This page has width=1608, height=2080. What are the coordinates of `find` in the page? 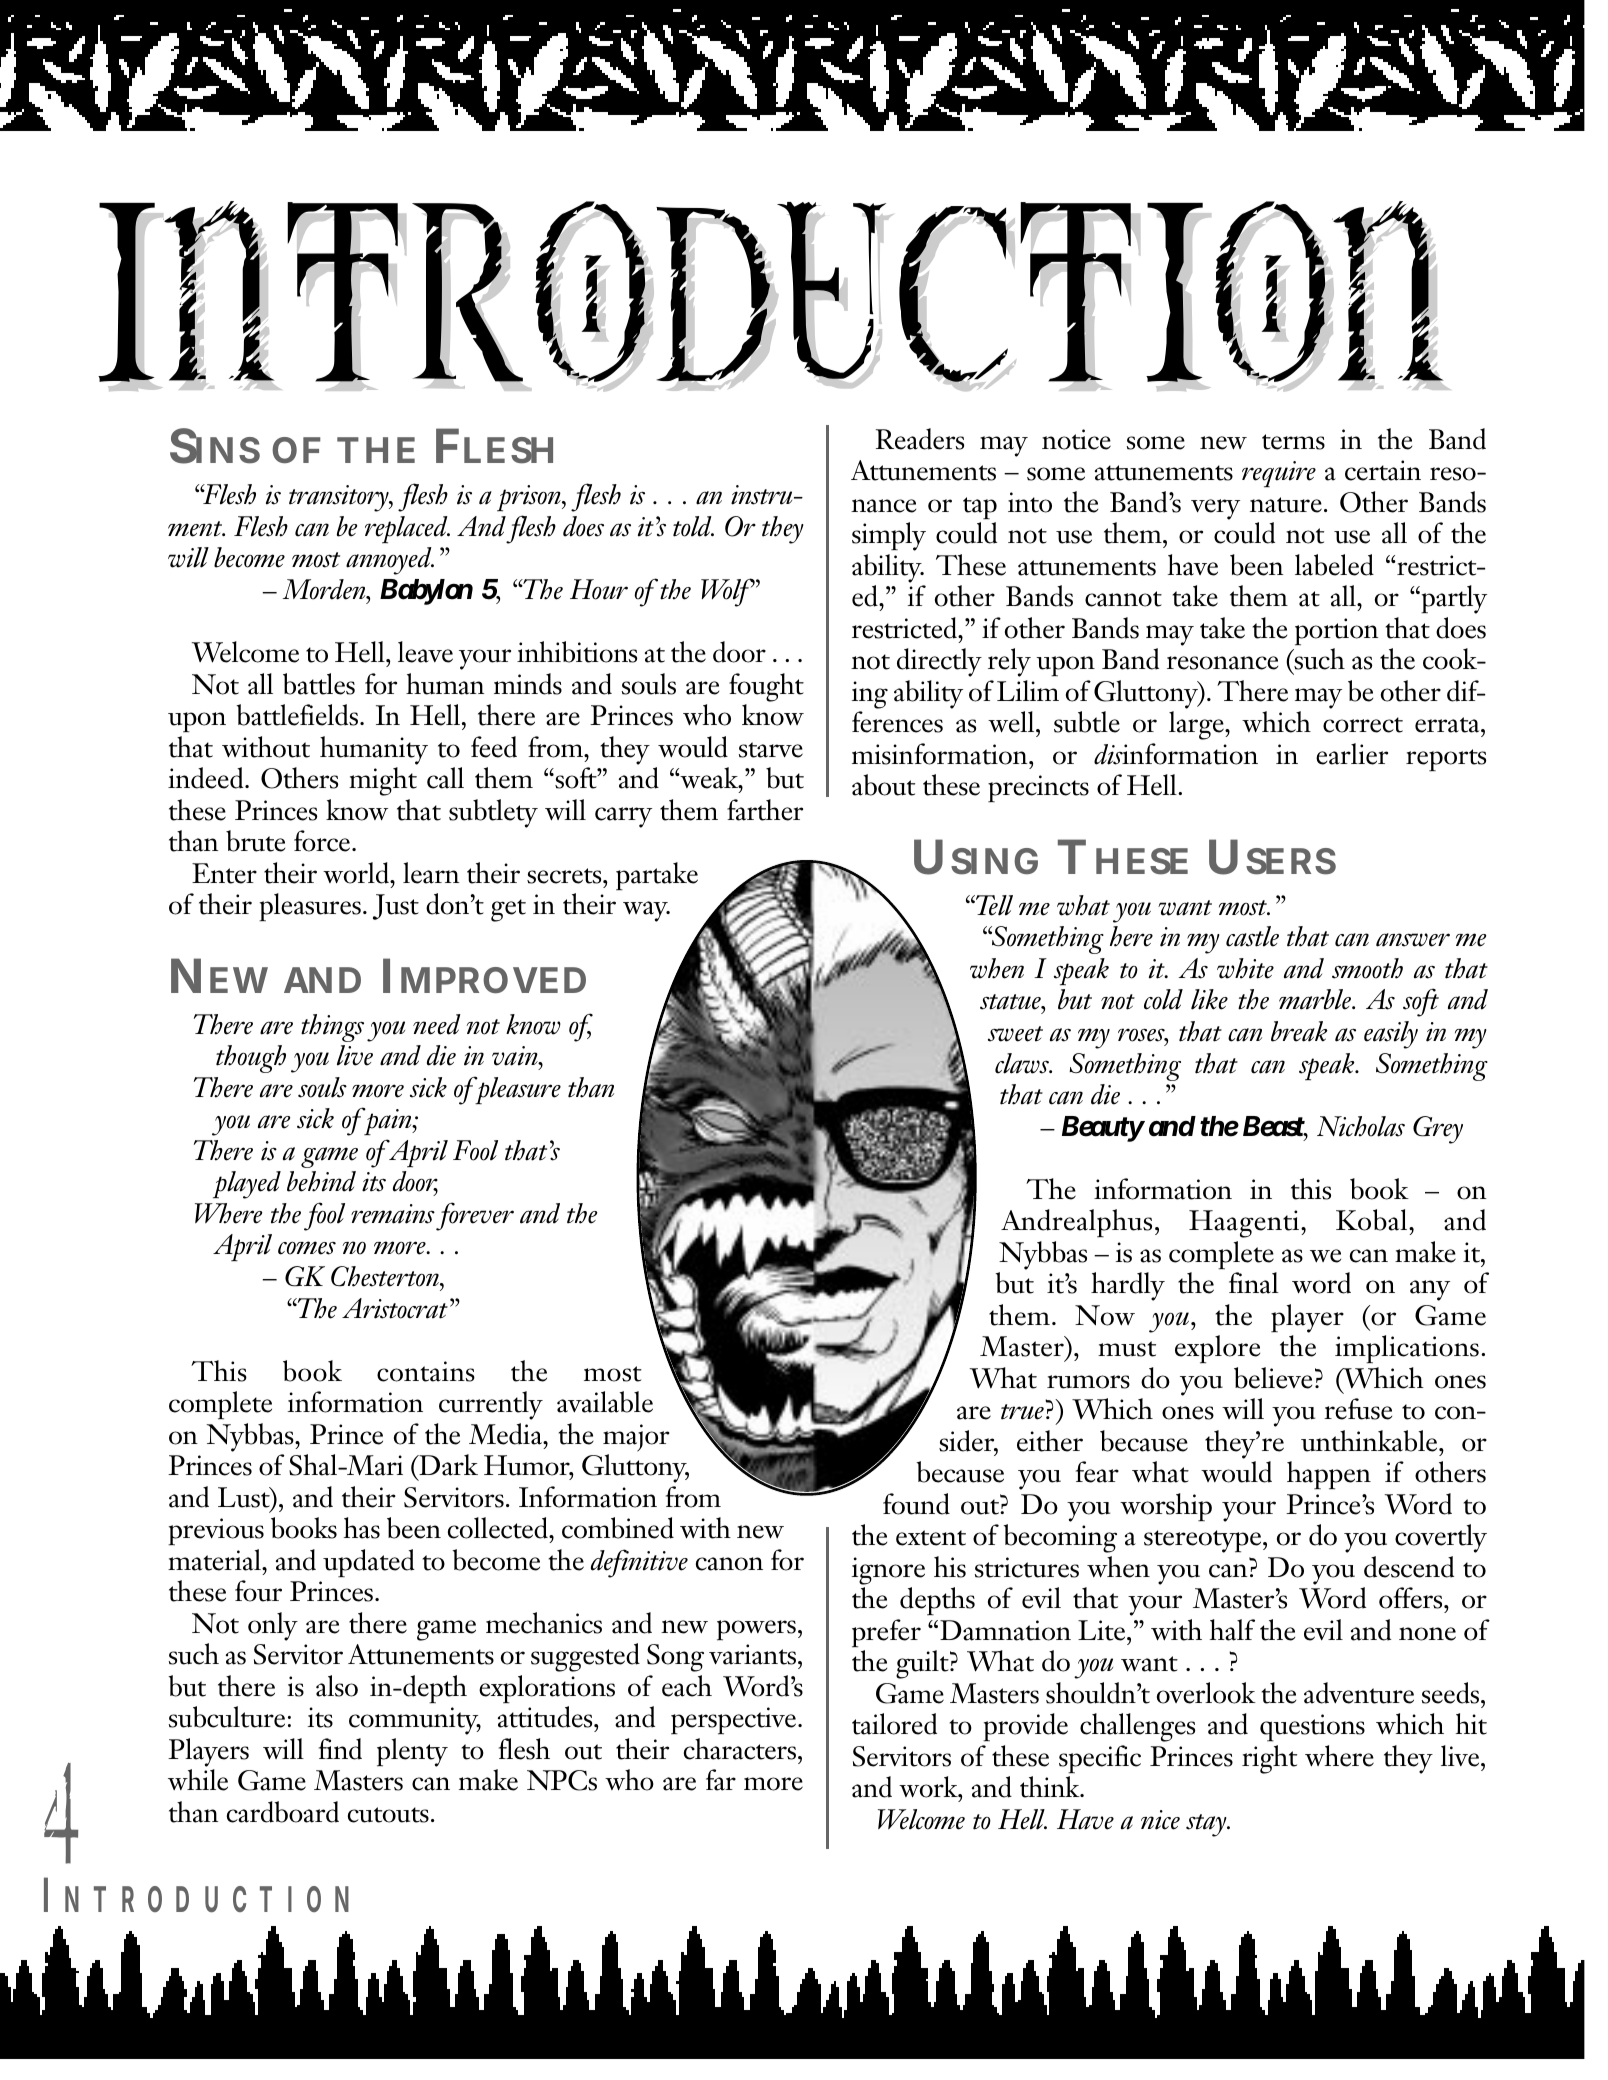 It's located at (340, 1749).
